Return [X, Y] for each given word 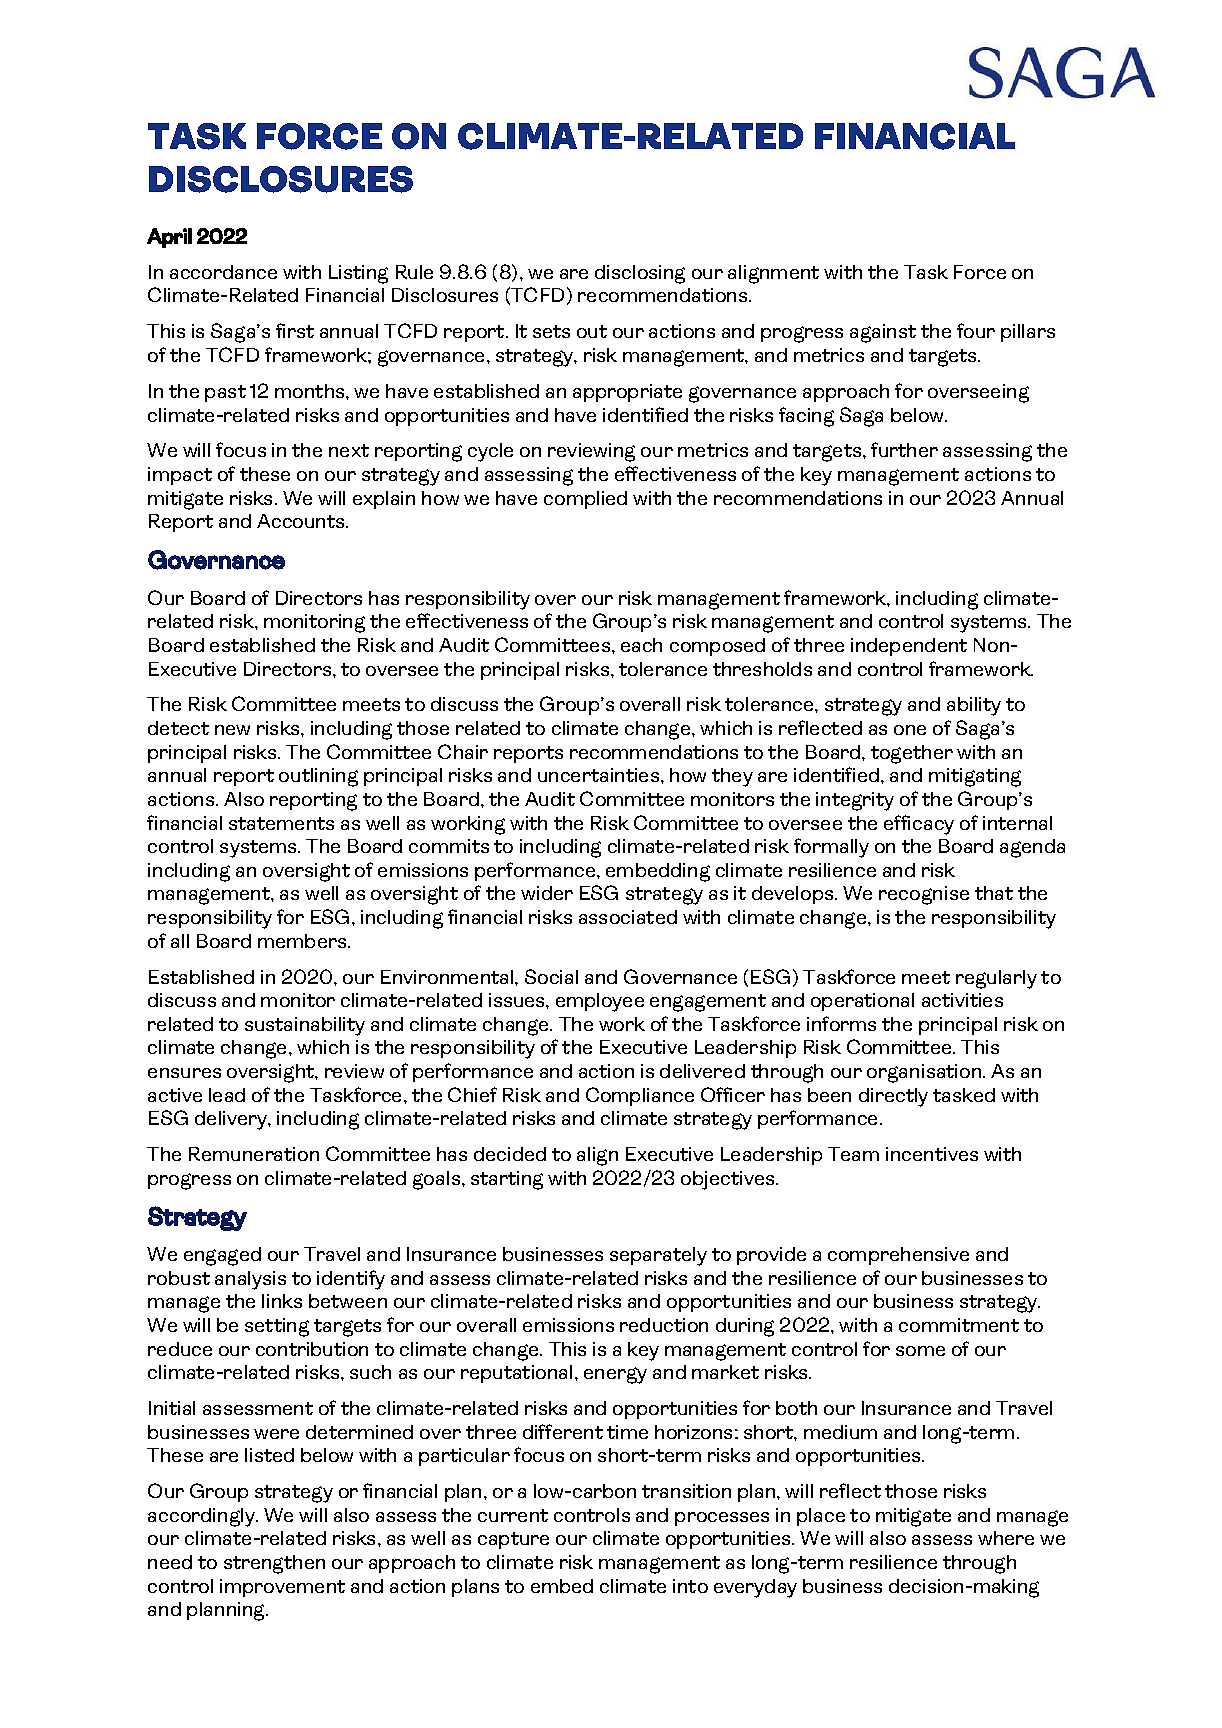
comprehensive [898, 1256]
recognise [924, 895]
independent [909, 647]
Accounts [302, 521]
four [976, 330]
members [303, 941]
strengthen [274, 1564]
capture [513, 1540]
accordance [223, 272]
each [641, 645]
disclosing [640, 274]
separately [658, 1256]
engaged [222, 1256]
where [1006, 1538]
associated [628, 917]
